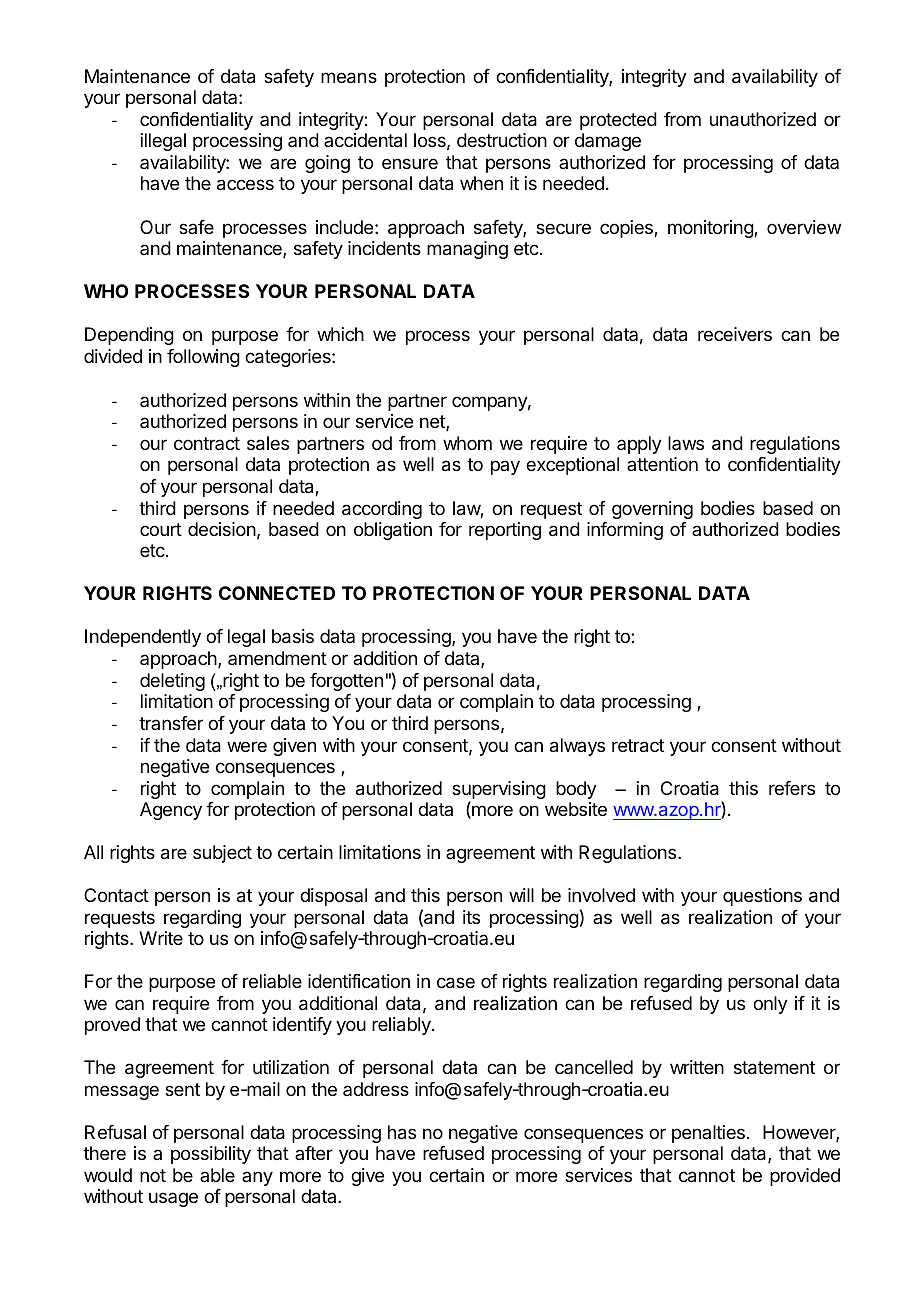 The width and height of the image is (924, 1308). I want to click on Write, so click(161, 938).
